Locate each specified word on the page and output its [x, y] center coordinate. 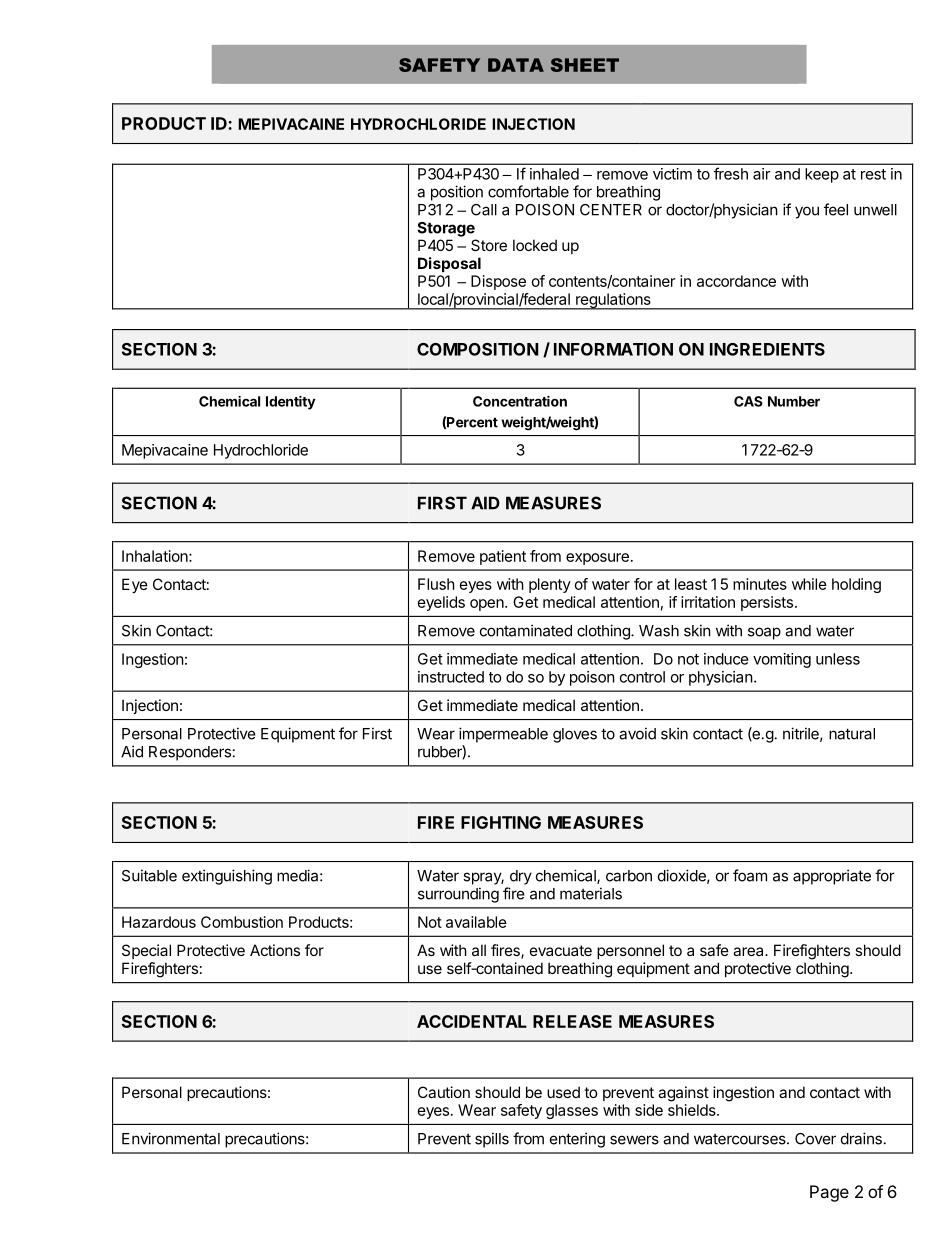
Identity [291, 403]
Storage [446, 229]
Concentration [520, 401]
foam [750, 875]
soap [764, 633]
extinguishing [227, 877]
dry [521, 877]
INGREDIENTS [767, 349]
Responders [190, 753]
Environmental [171, 1138]
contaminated [526, 630]
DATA [516, 65]
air [762, 174]
